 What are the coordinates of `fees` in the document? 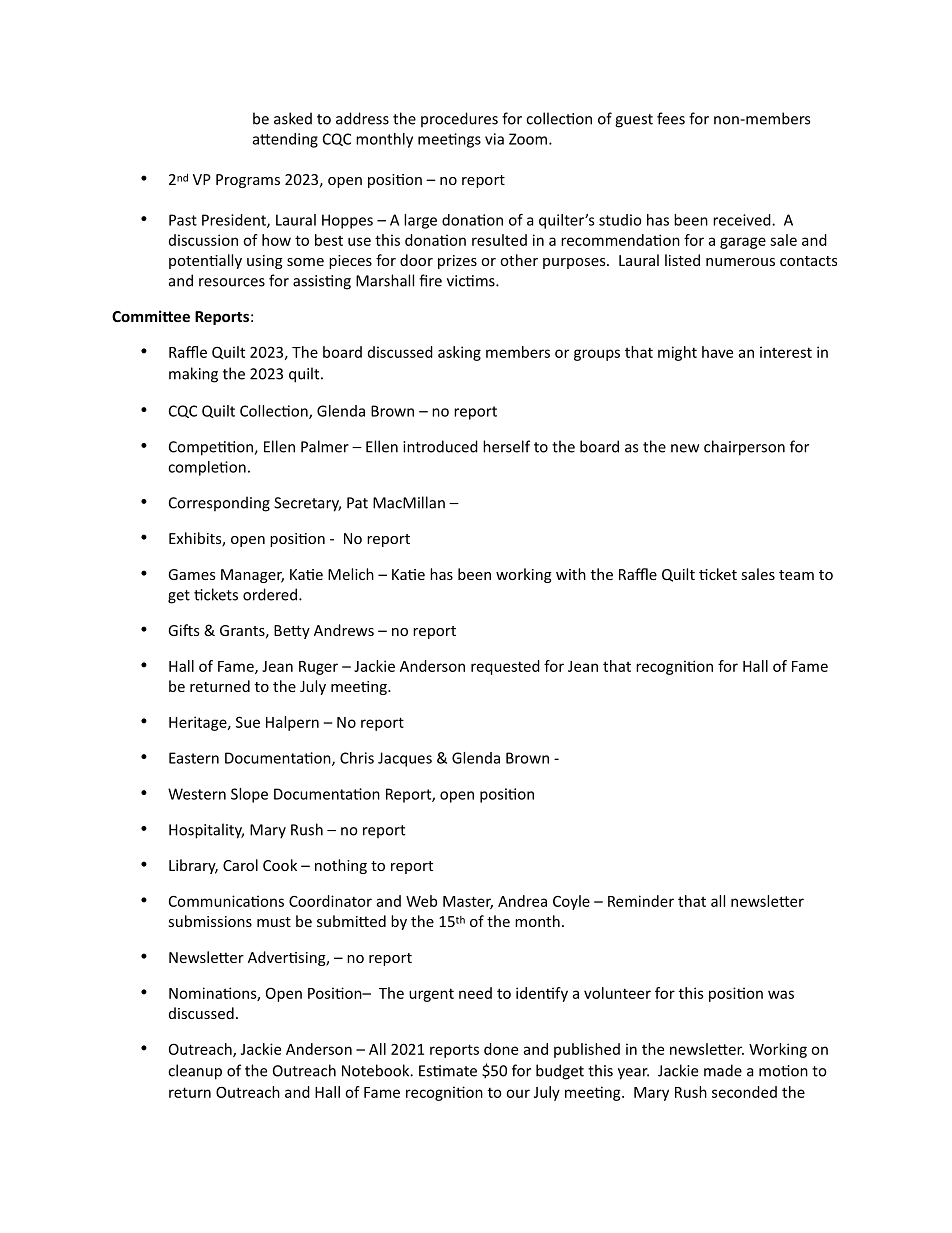 It's located at (671, 118).
